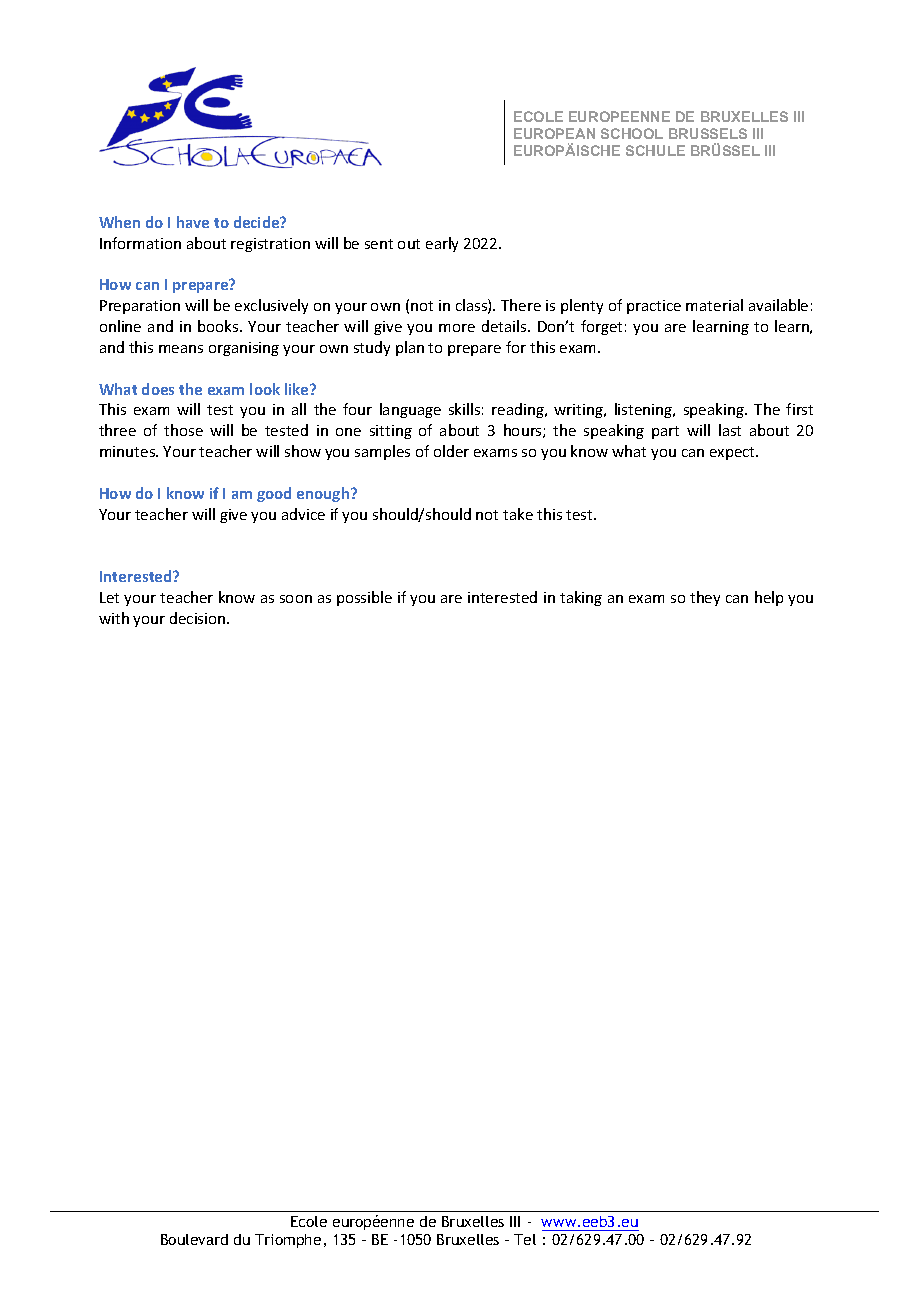 Image resolution: width=924 pixels, height=1308 pixels. I want to click on Boulevard, so click(194, 1239).
